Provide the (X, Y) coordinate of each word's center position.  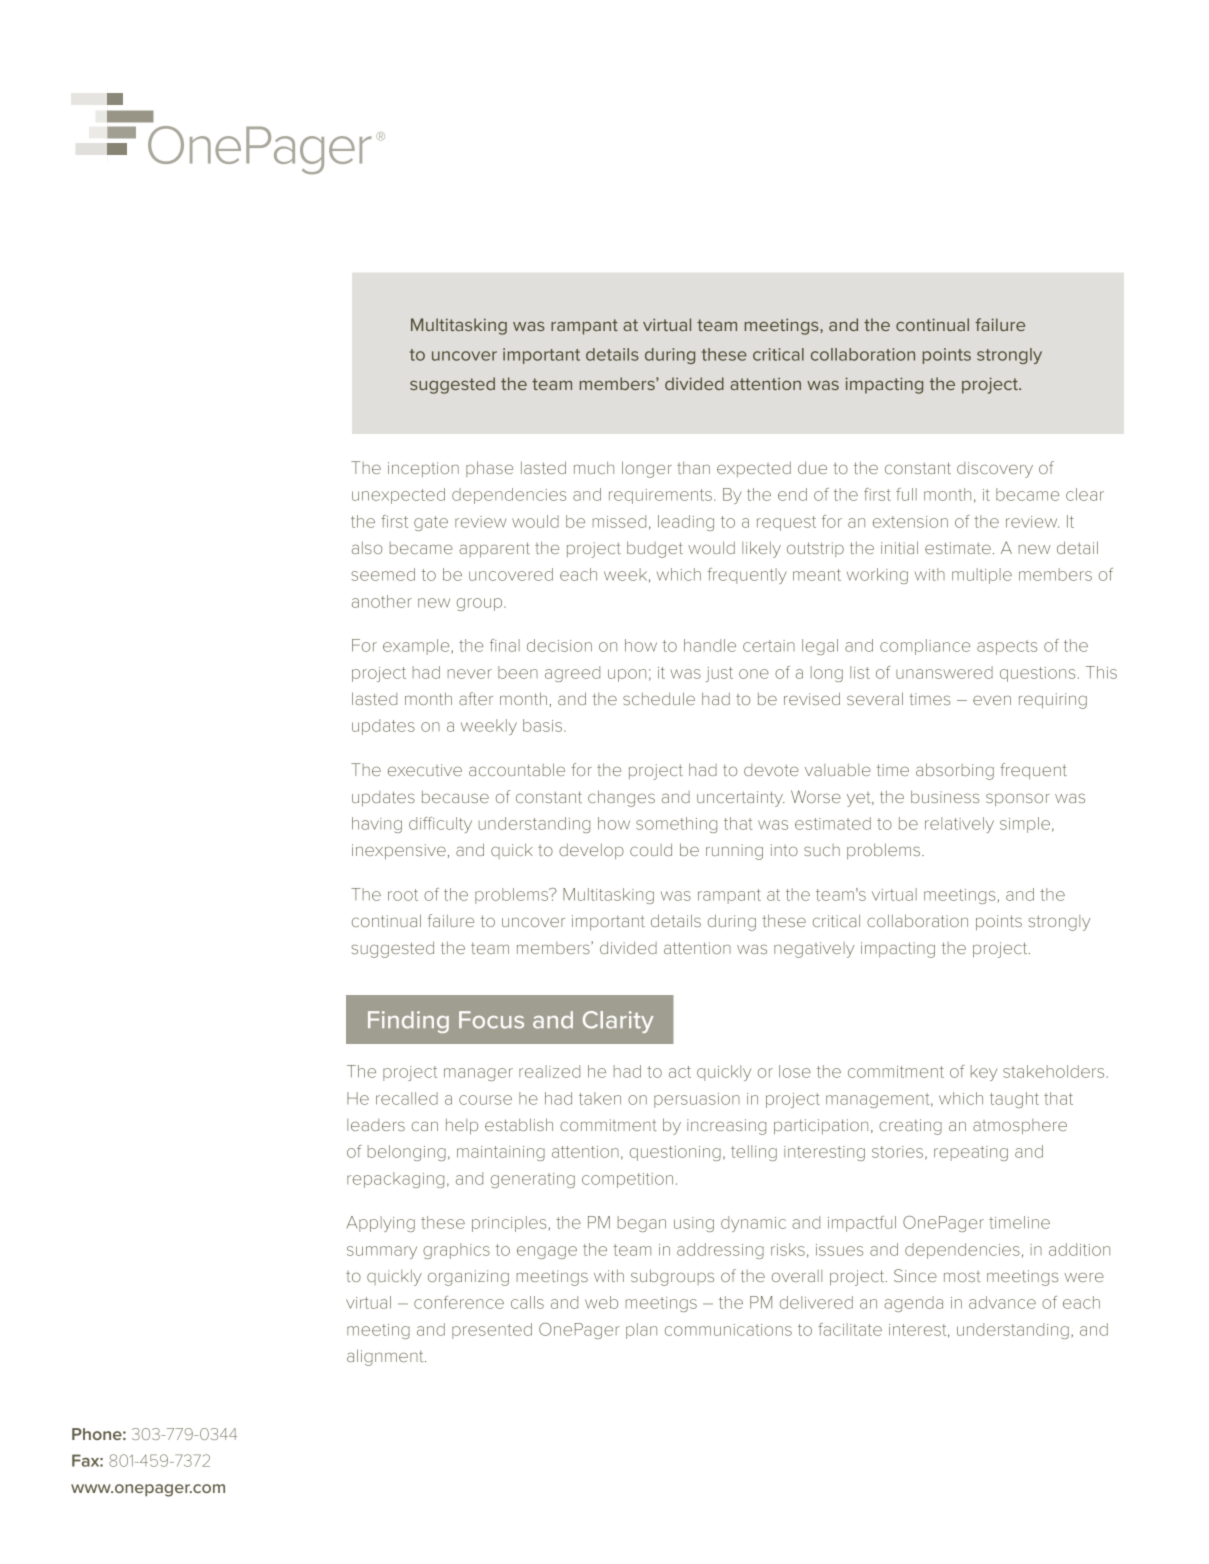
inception (423, 469)
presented (492, 1331)
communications (728, 1330)
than (693, 467)
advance (1002, 1302)
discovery (995, 470)
